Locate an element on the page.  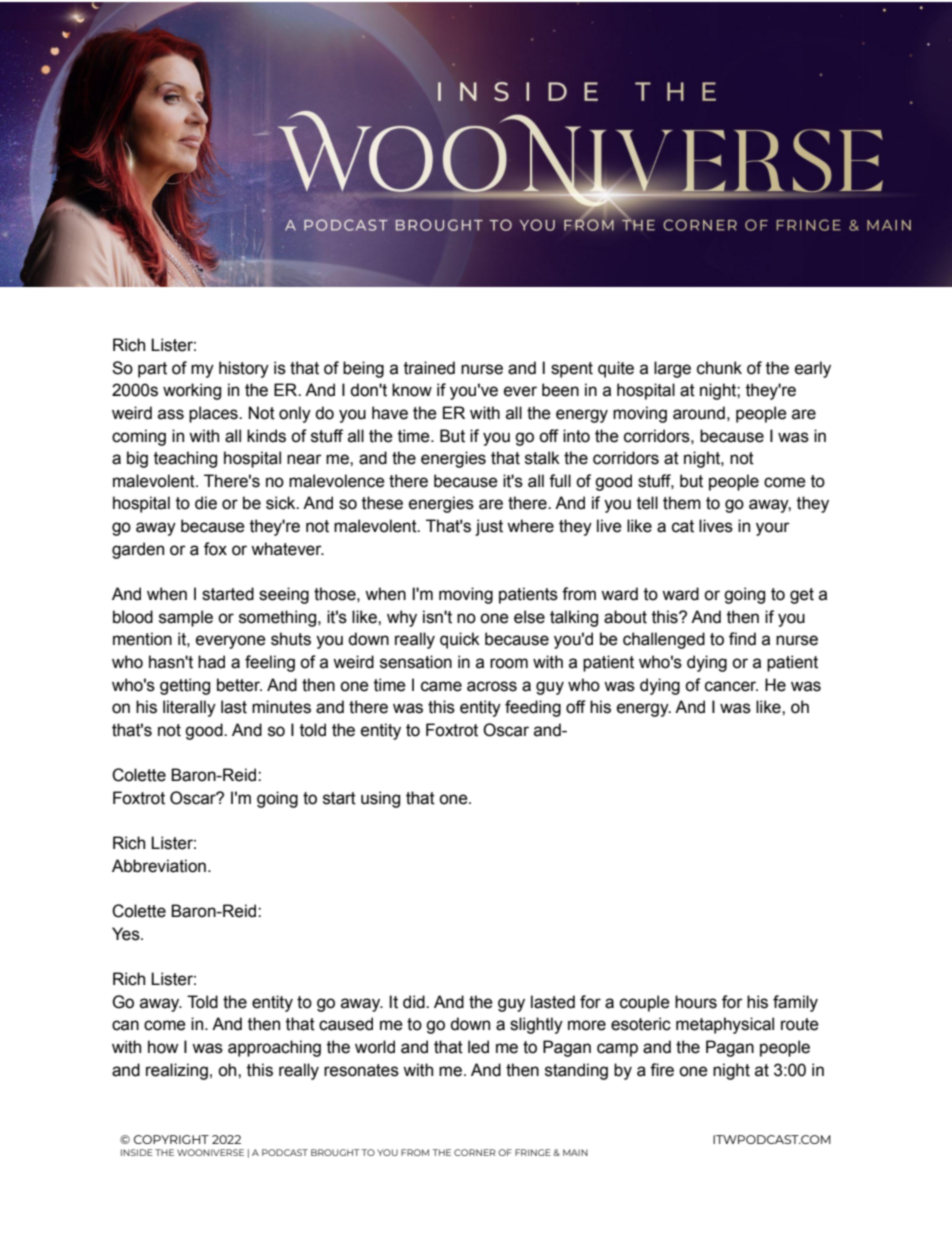
chunk is located at coordinates (719, 368).
